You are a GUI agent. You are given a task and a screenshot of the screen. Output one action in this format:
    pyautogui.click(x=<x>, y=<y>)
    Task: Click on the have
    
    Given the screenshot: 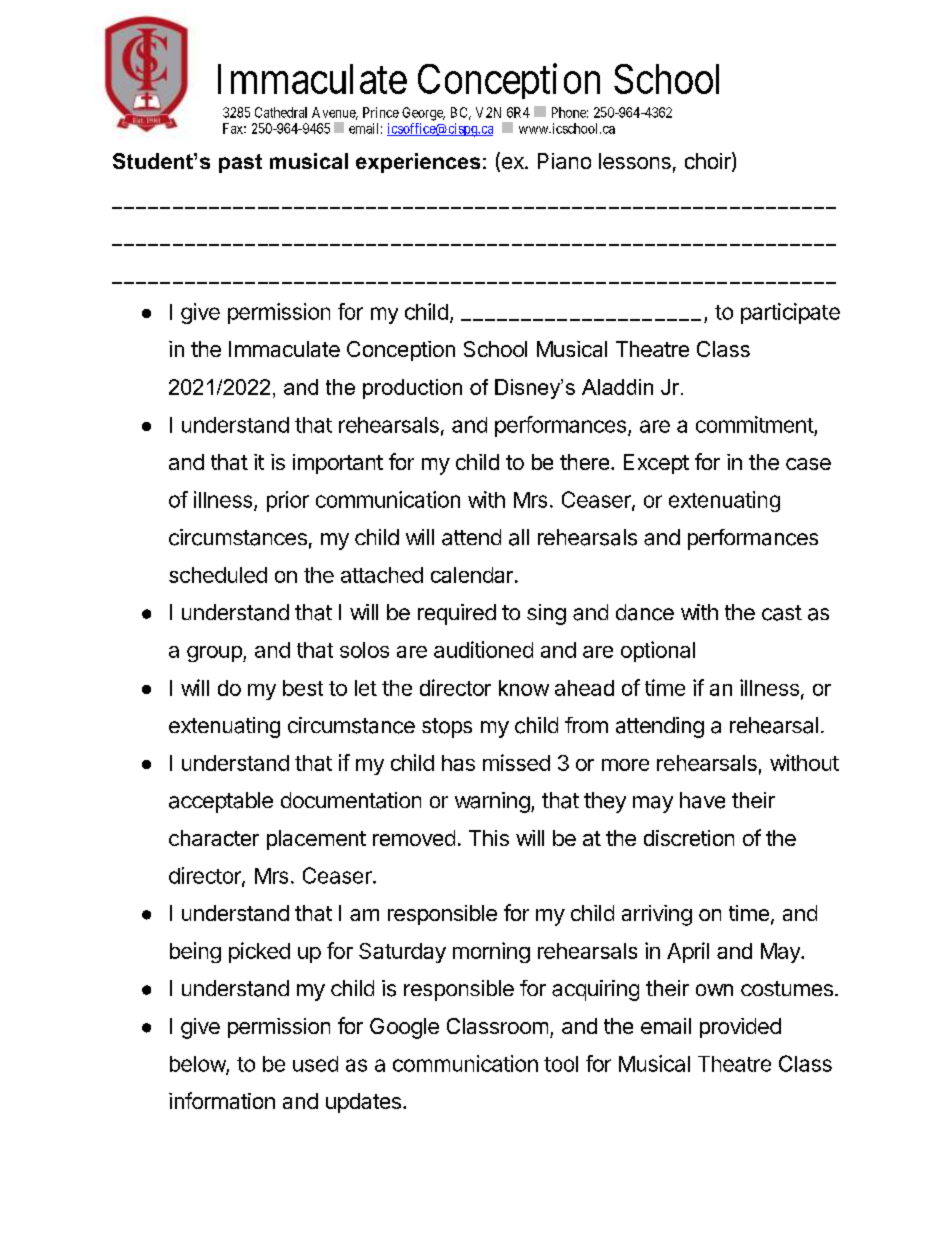 What is the action you would take?
    pyautogui.click(x=702, y=800)
